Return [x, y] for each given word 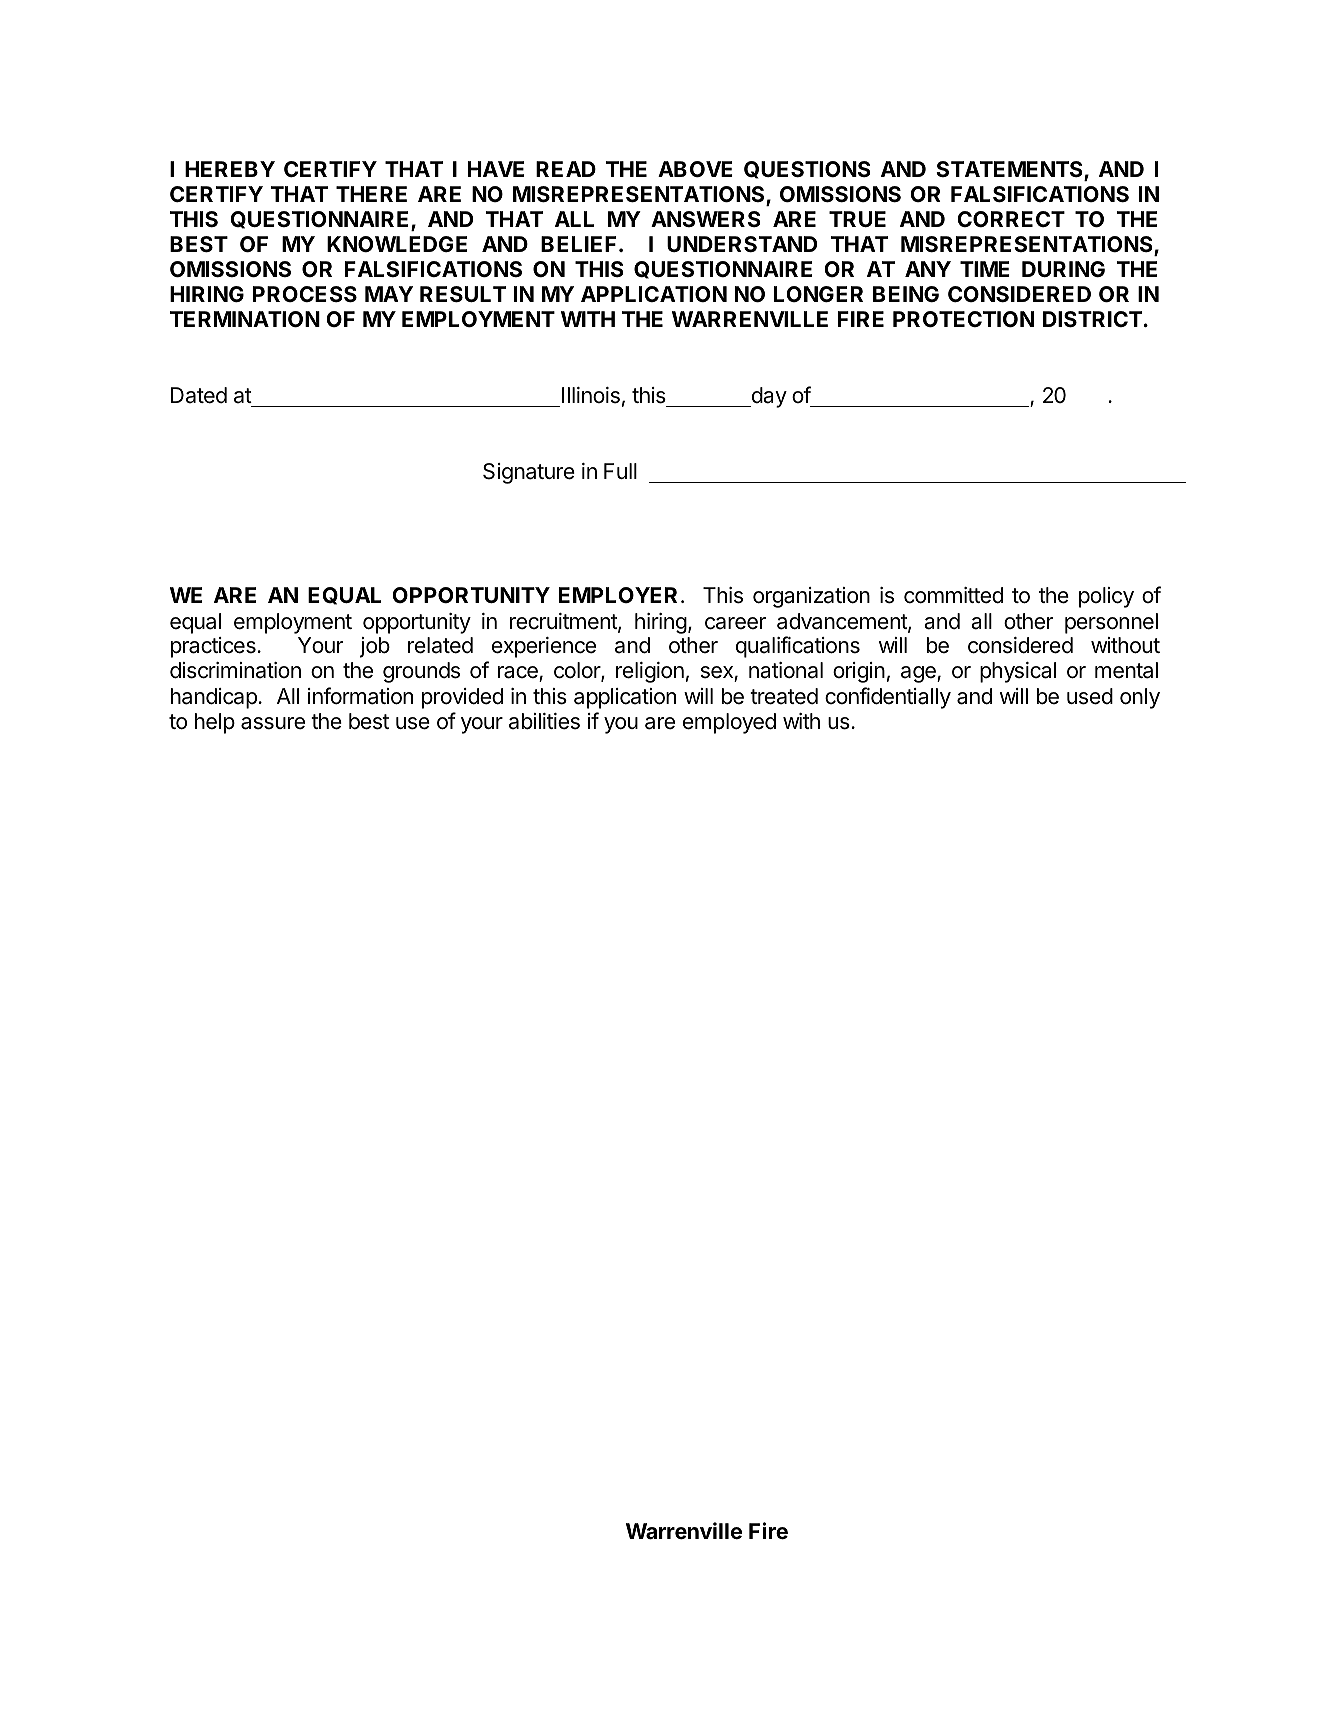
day [768, 397]
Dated [199, 395]
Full [620, 471]
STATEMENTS [1010, 170]
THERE [371, 194]
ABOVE [695, 169]
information [360, 696]
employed [729, 723]
